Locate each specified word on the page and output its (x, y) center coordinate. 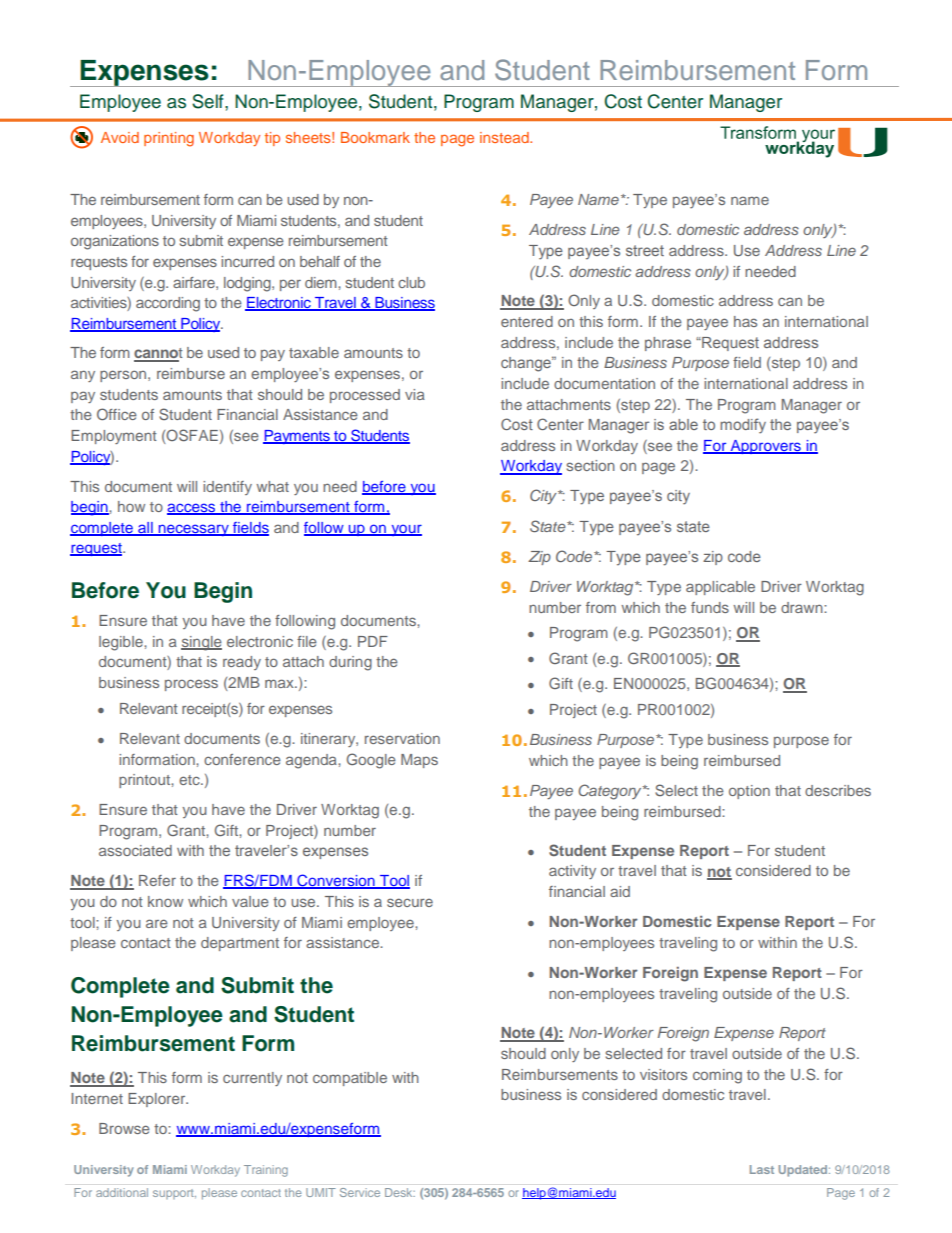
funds (710, 607)
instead (505, 137)
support (174, 1194)
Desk (400, 1192)
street (645, 250)
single (201, 643)
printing (169, 139)
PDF (373, 641)
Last (762, 1169)
